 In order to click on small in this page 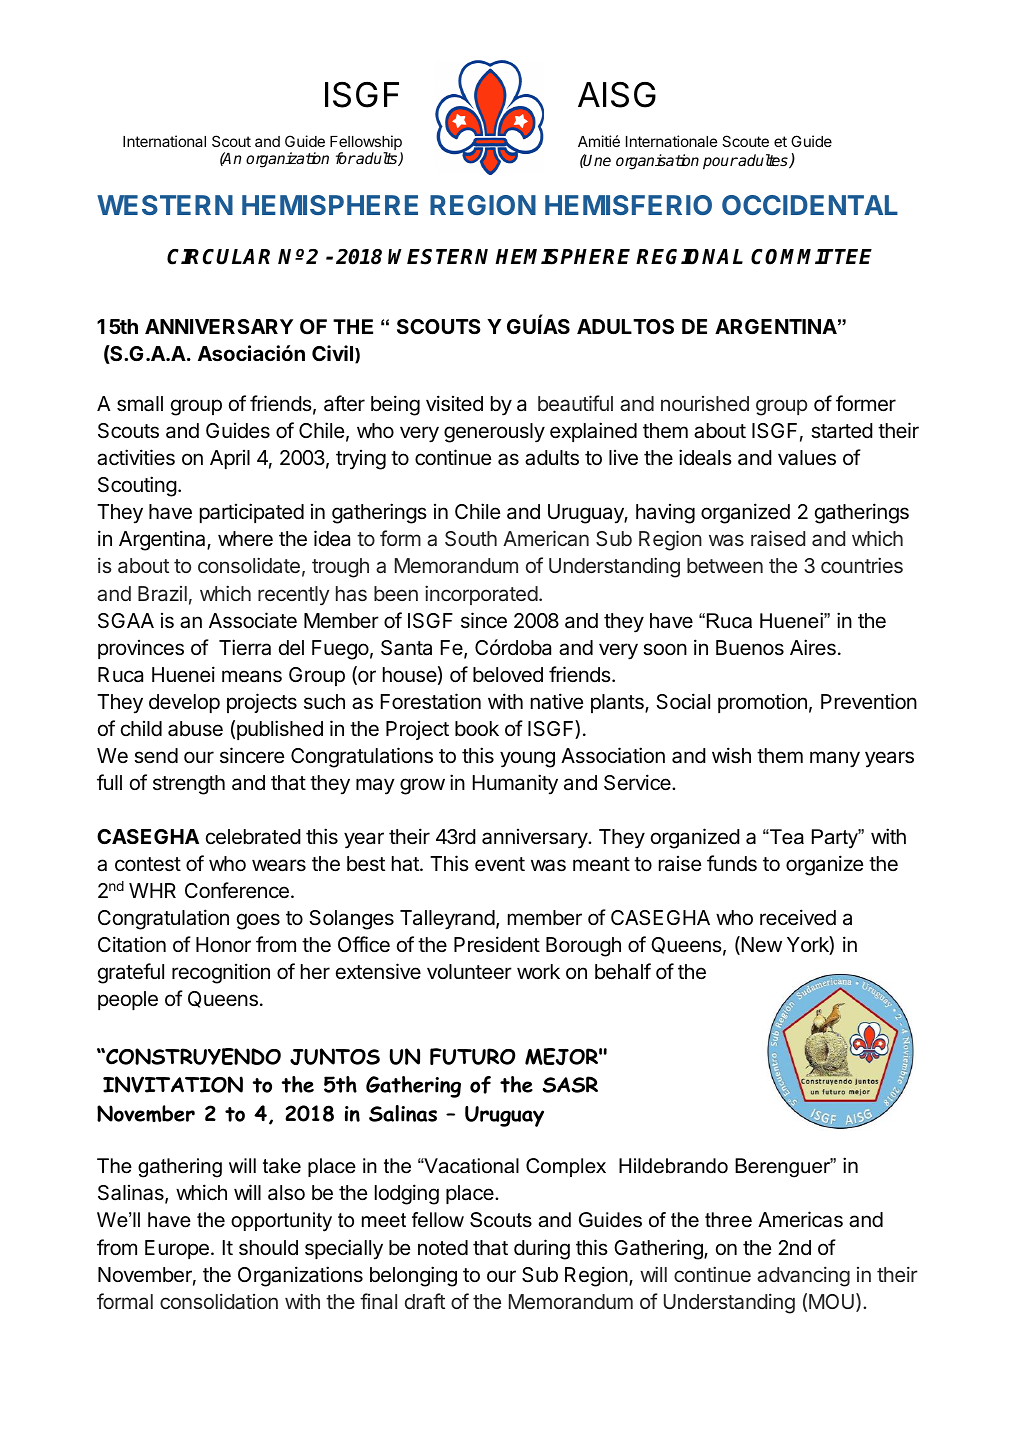, I will do `click(140, 404)`.
